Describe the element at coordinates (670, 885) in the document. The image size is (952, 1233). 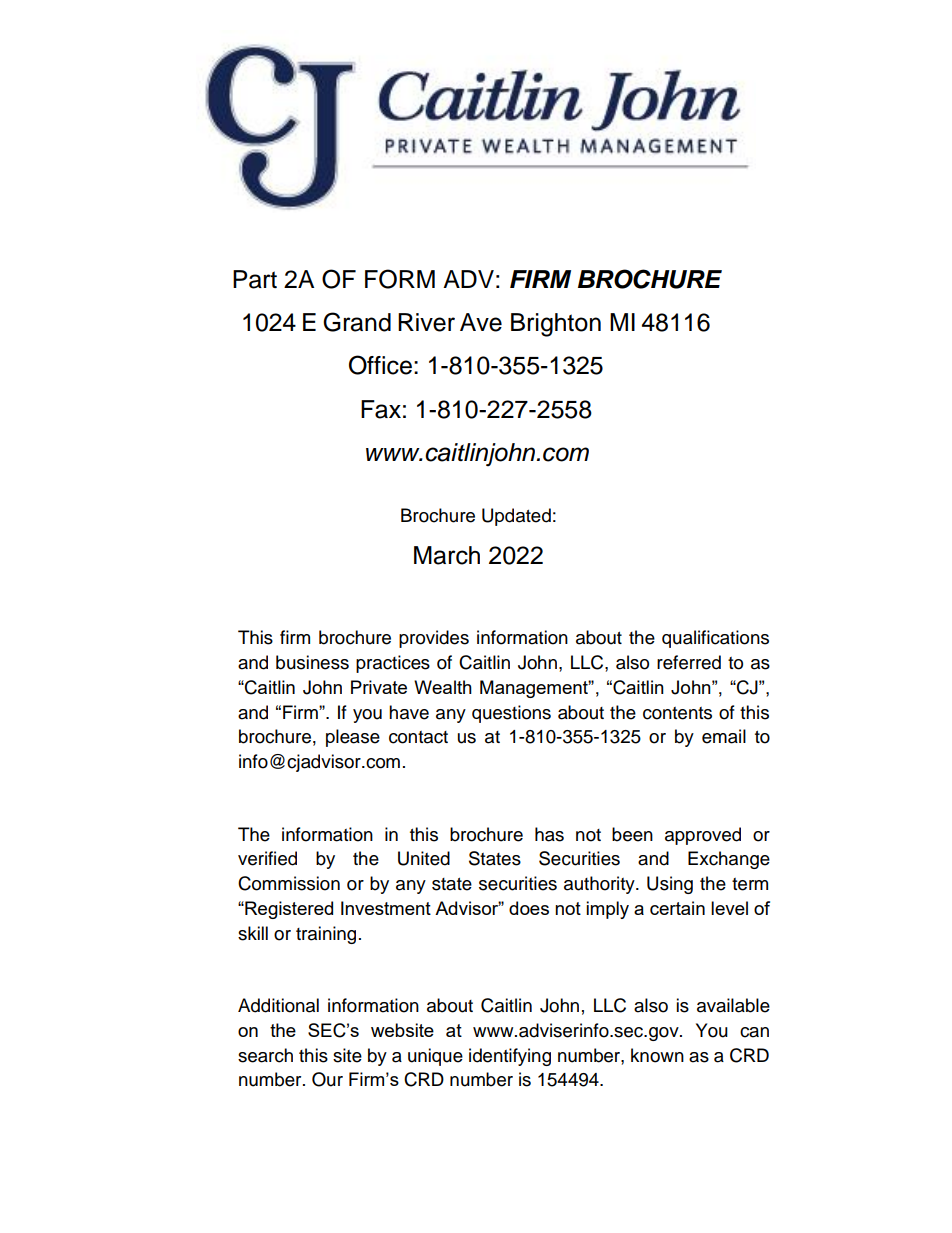
I see `Using` at that location.
